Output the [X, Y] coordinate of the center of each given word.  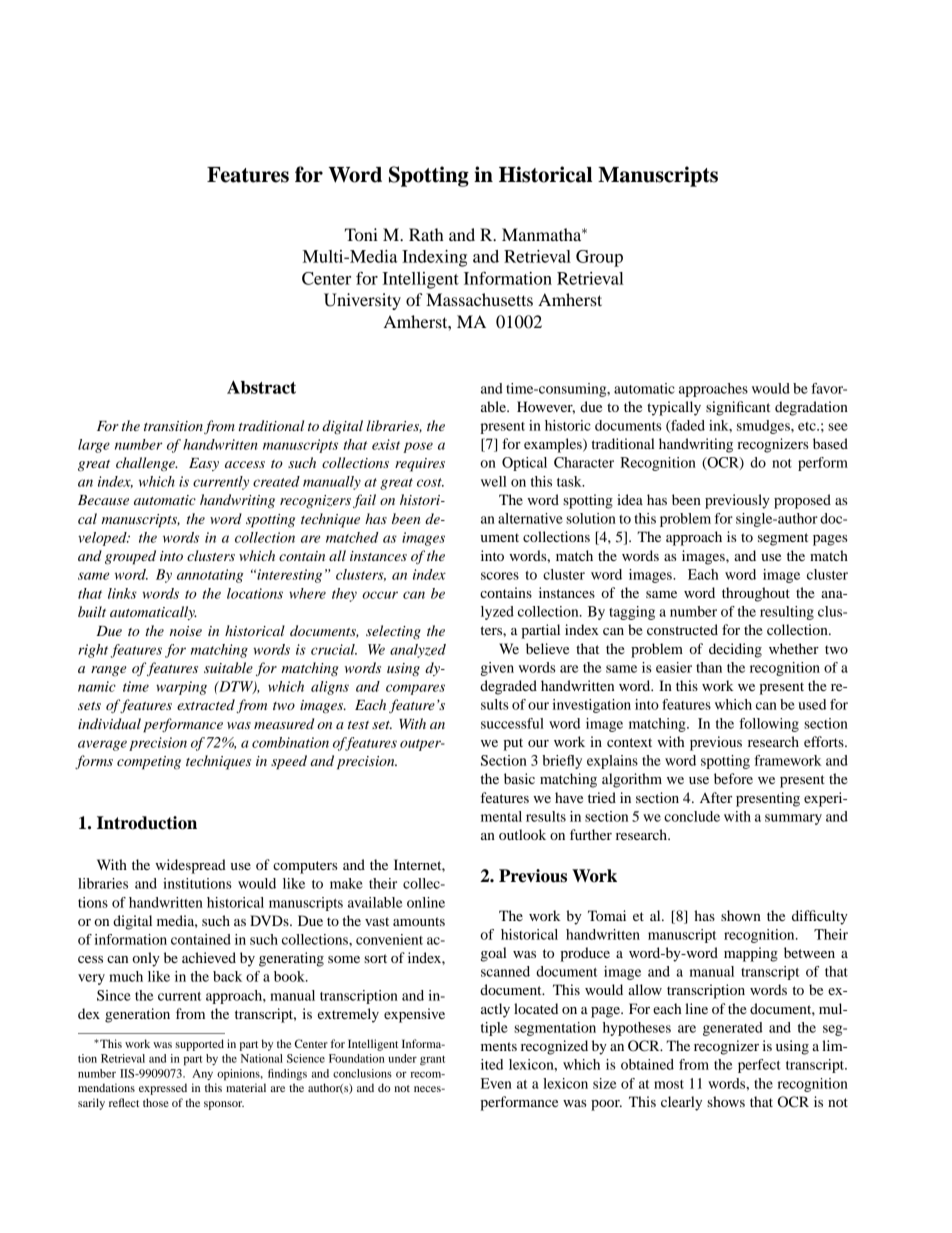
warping [181, 688]
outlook [522, 834]
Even [496, 1083]
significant [738, 408]
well [494, 481]
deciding [735, 650]
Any [202, 1074]
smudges [764, 427]
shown [741, 915]
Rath [426, 234]
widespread [190, 866]
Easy [204, 464]
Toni [361, 234]
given [497, 669]
